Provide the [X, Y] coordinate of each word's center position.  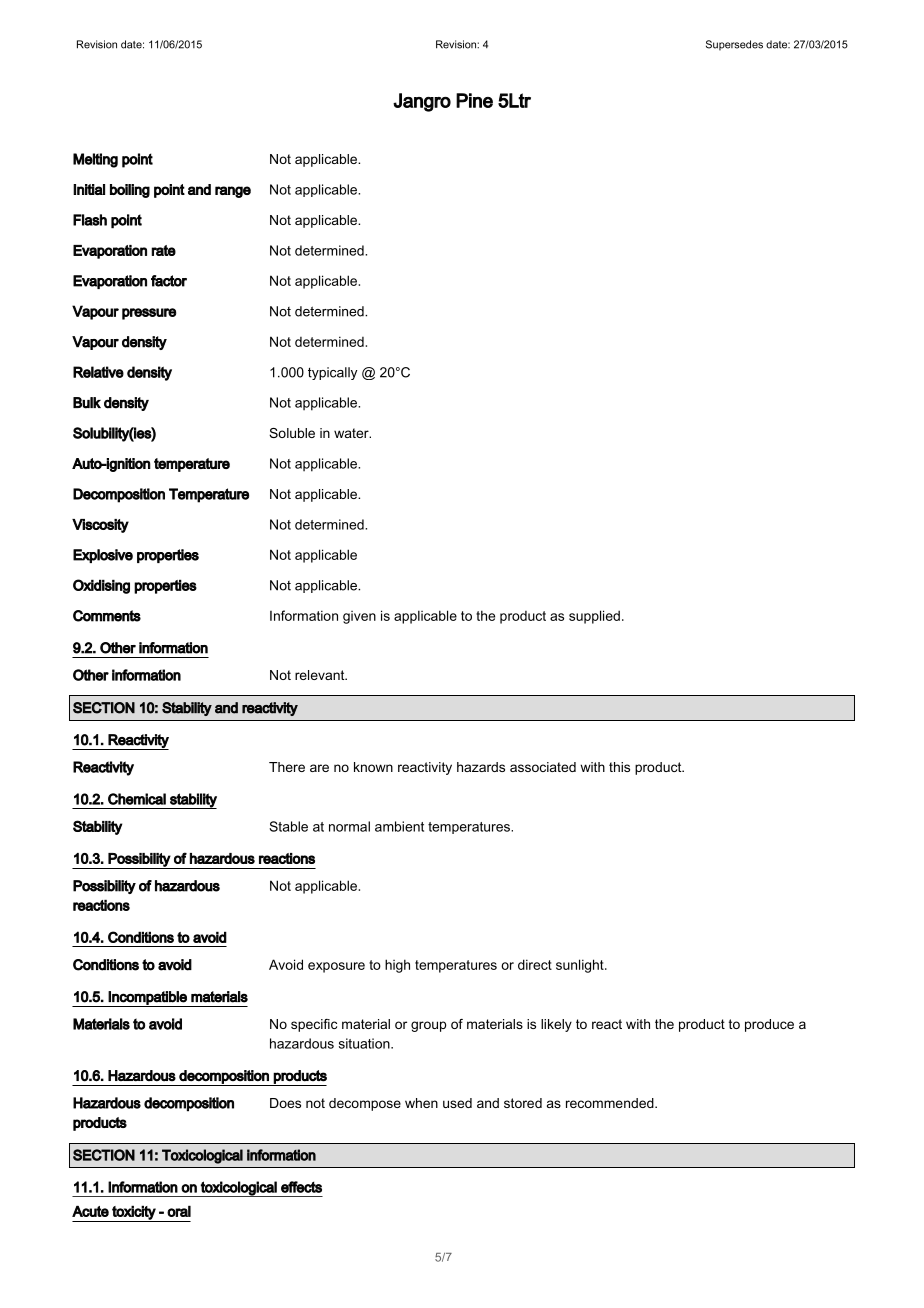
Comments [107, 616]
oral [179, 1211]
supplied [594, 617]
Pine [474, 100]
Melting [95, 160]
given [359, 617]
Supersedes [734, 45]
